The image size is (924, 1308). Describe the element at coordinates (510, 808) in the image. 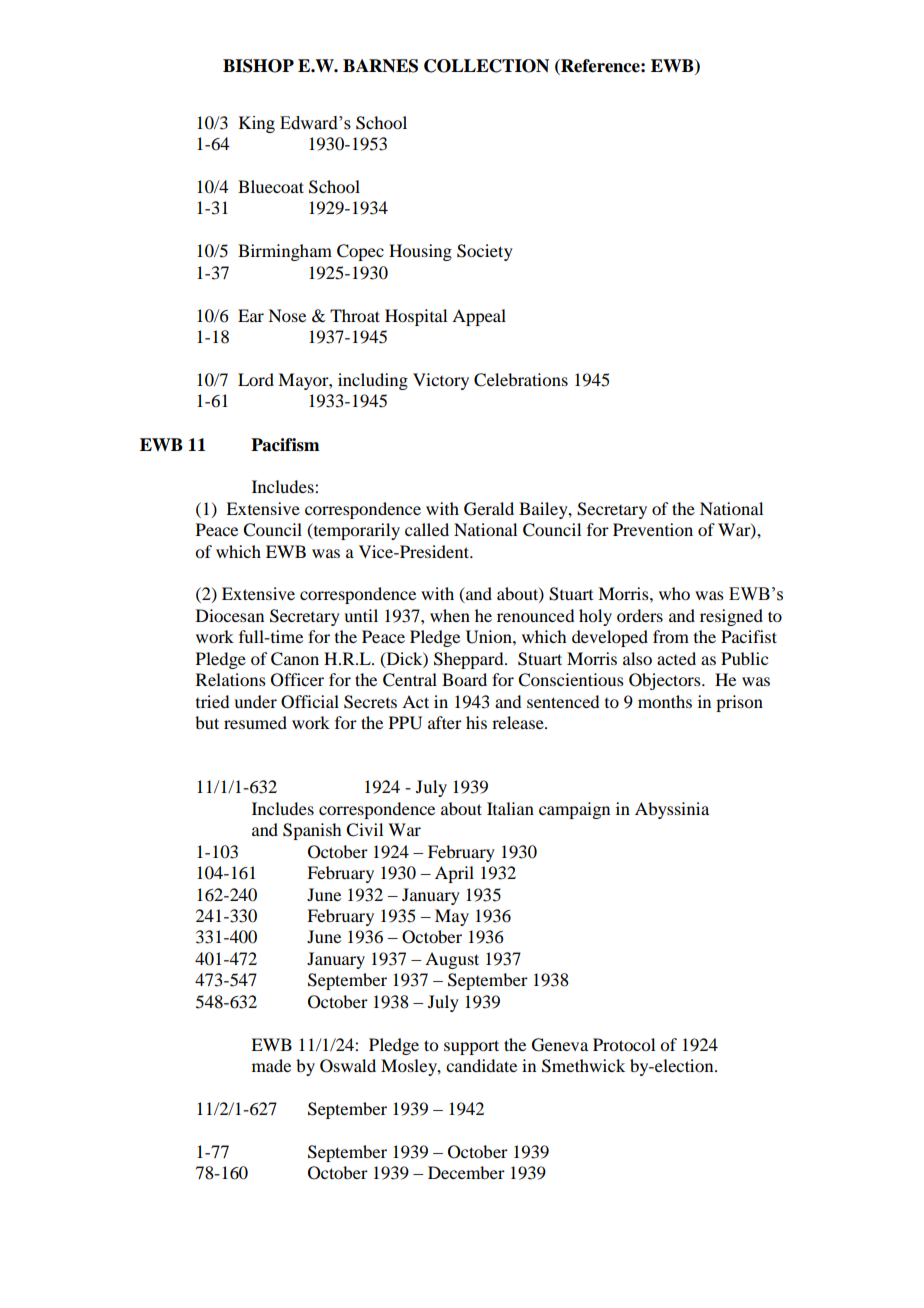

I see `Italian` at that location.
